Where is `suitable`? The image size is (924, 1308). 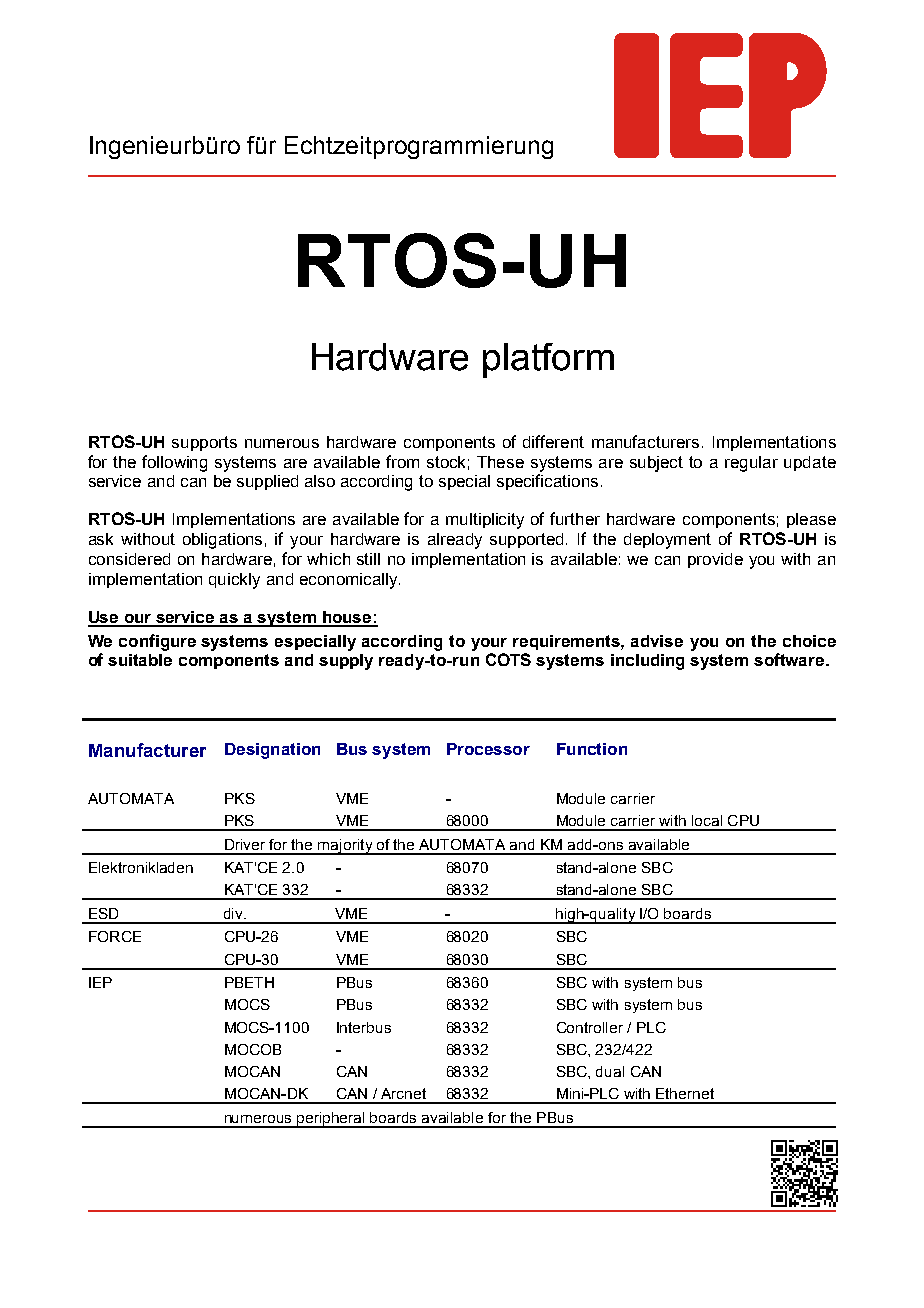 suitable is located at coordinates (140, 660).
